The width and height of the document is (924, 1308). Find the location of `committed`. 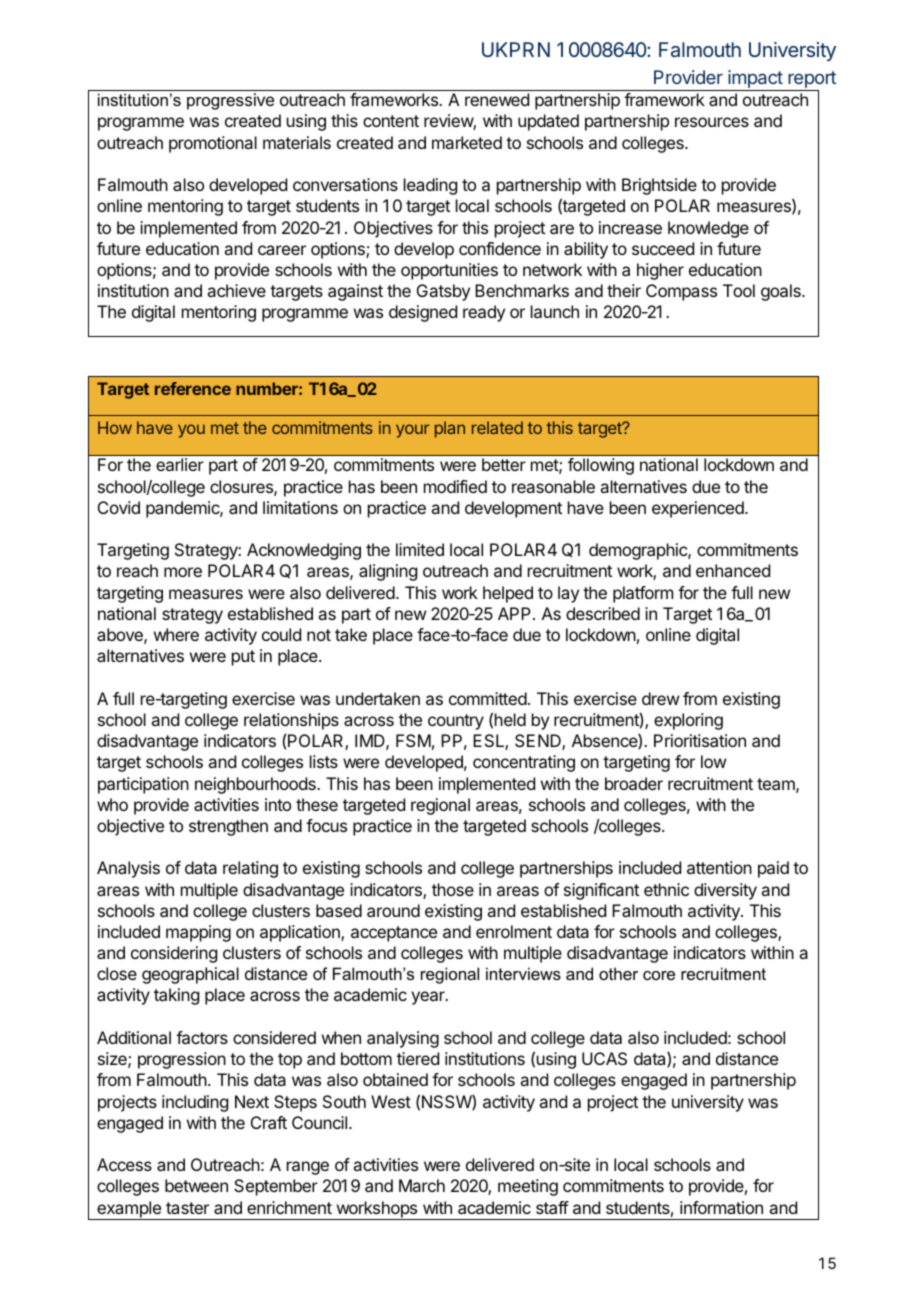

committed is located at coordinates (488, 698).
